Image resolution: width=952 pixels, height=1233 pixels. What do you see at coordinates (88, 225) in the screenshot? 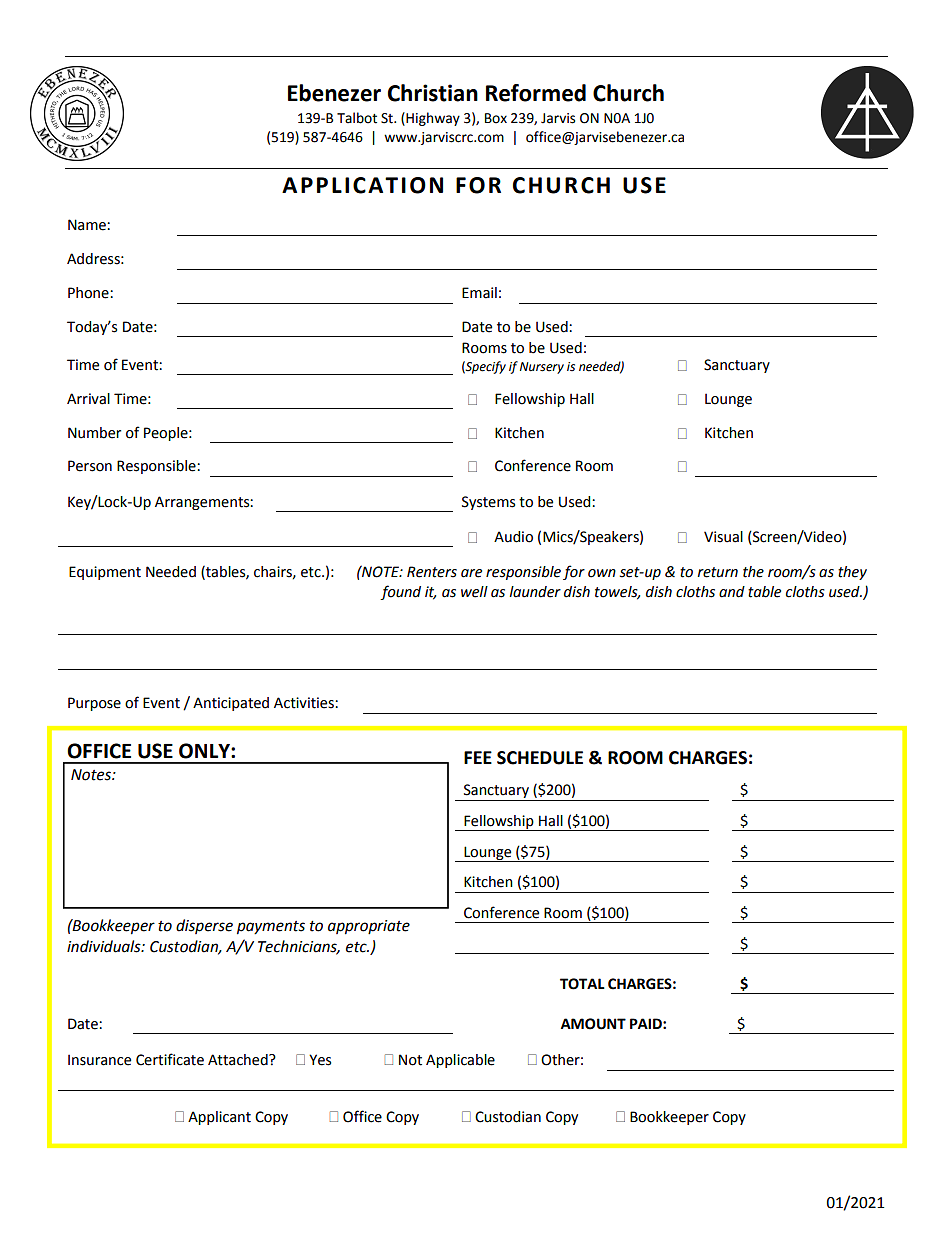
I see `Name` at bounding box center [88, 225].
